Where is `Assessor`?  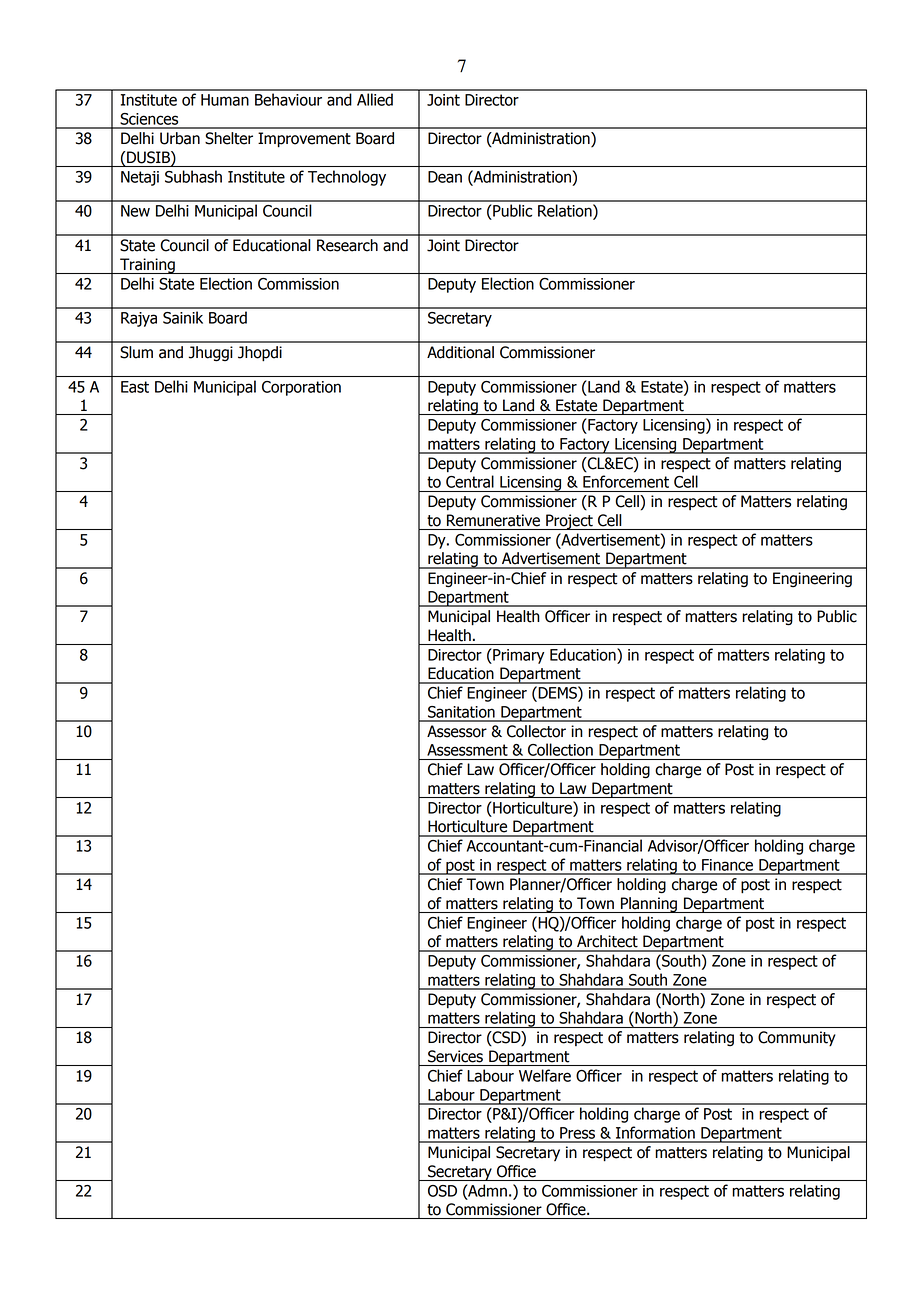
Assessor is located at coordinates (457, 731).
